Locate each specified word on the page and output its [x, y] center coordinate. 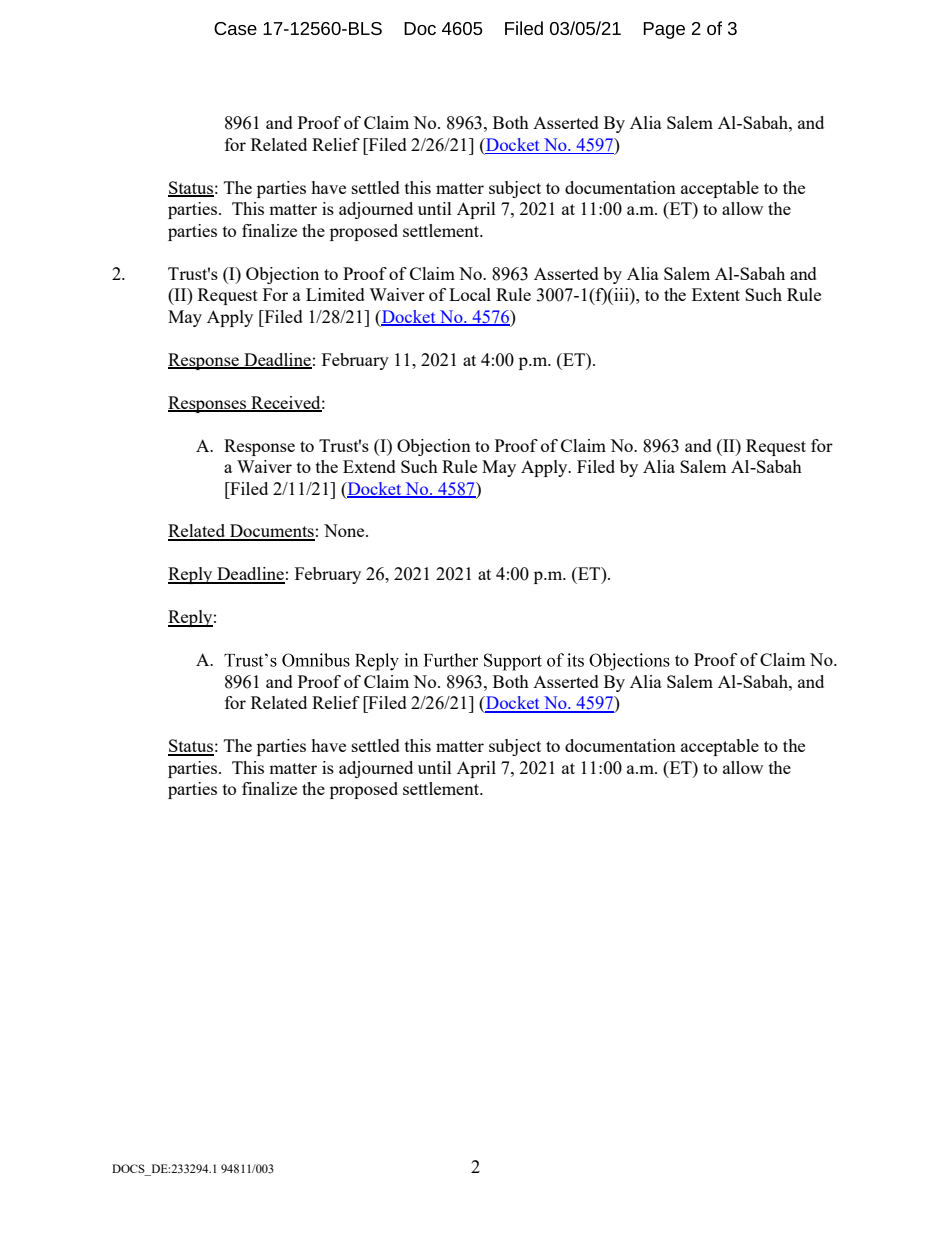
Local [470, 294]
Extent [716, 294]
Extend [369, 466]
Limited [335, 294]
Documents [271, 532]
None [345, 530]
